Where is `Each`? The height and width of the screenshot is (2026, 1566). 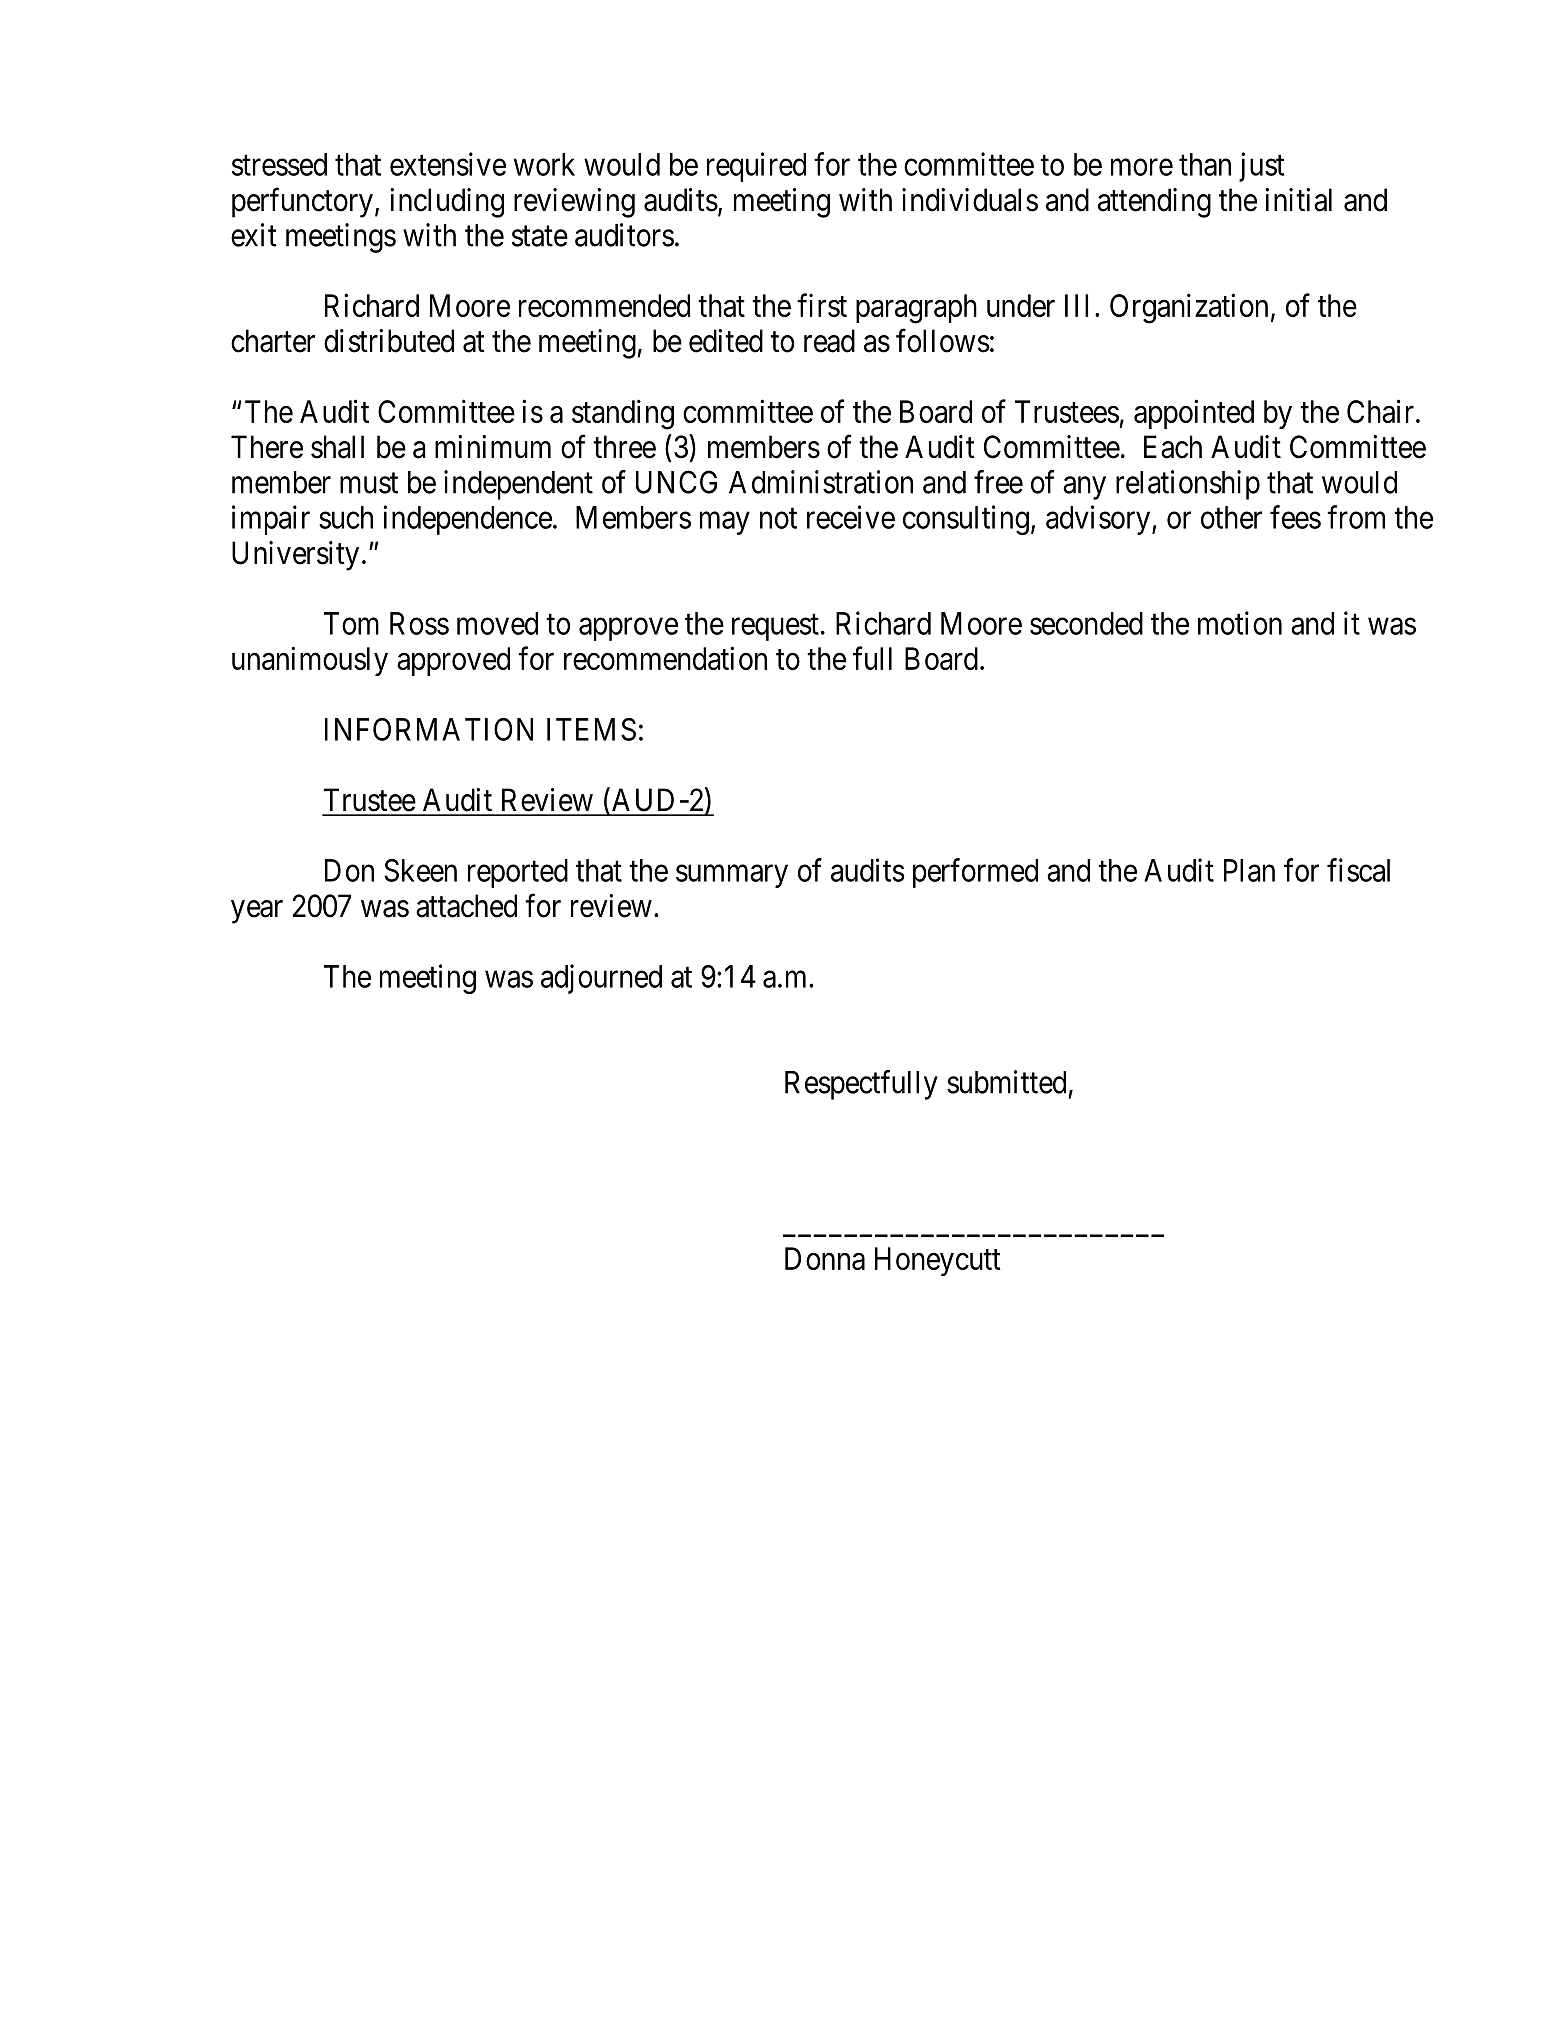
Each is located at coordinates (1173, 447).
